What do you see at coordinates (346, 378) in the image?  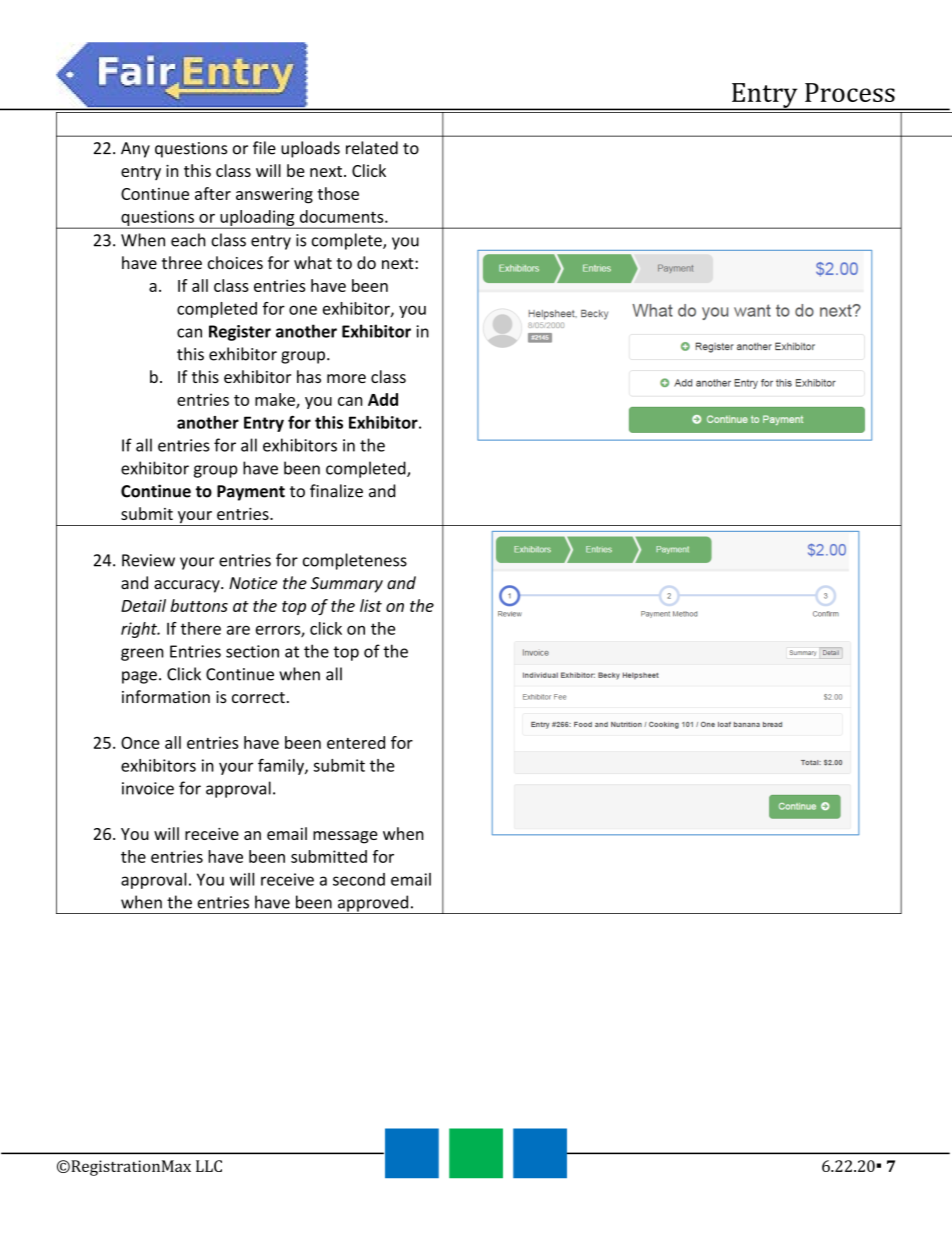 I see `more` at bounding box center [346, 378].
